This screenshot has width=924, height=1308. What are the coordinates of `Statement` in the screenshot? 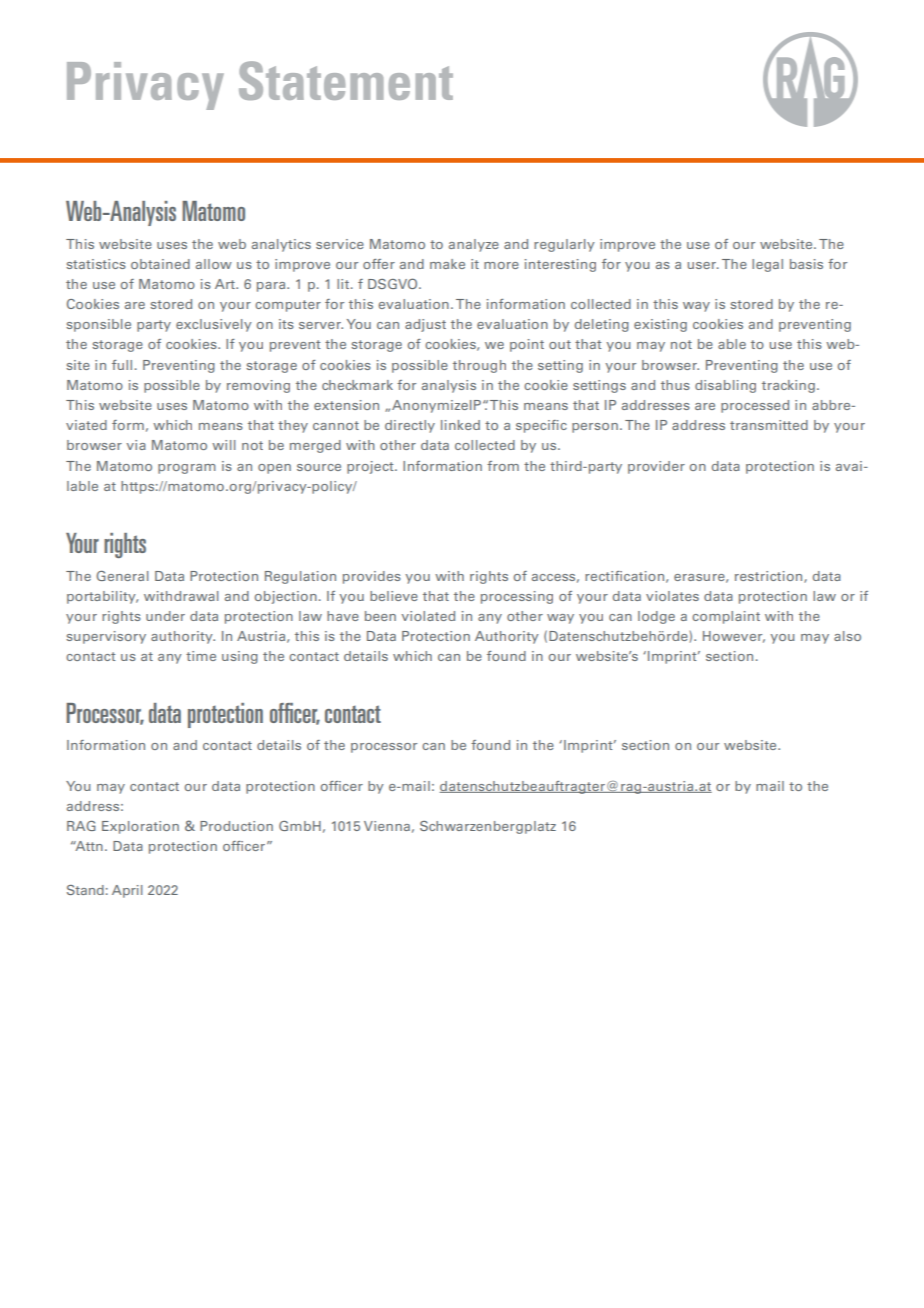 It's located at (346, 80).
